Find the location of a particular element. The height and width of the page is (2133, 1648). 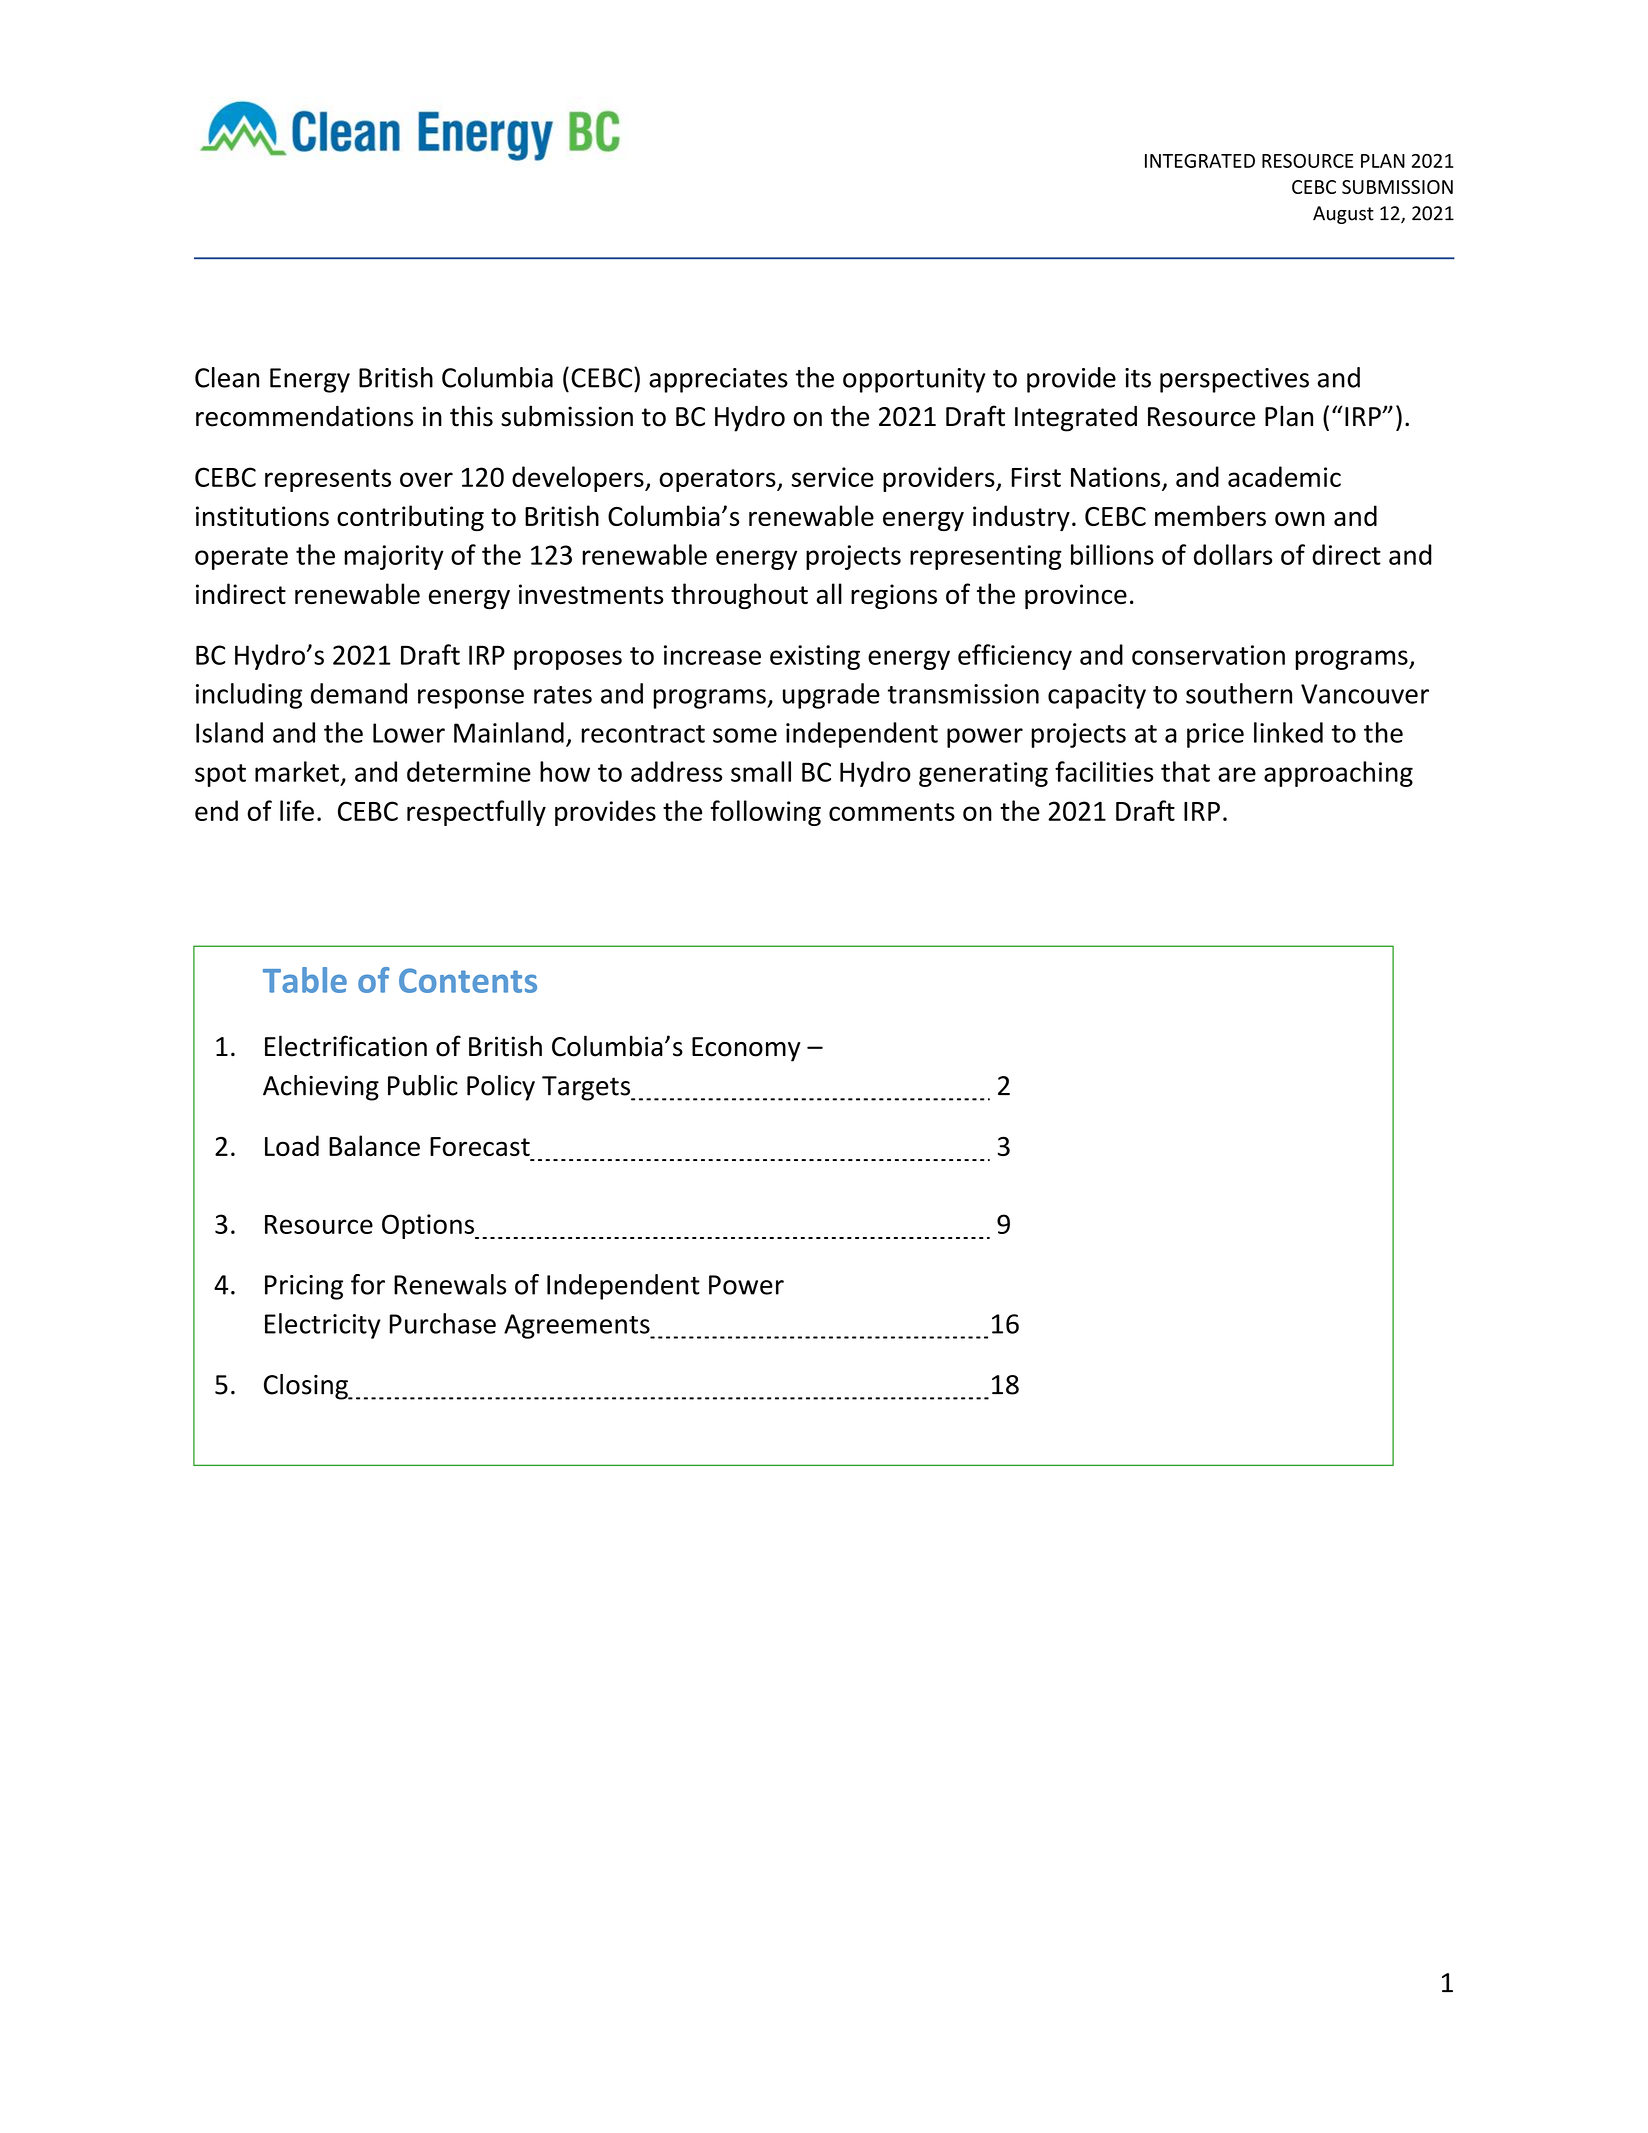

Electricity is located at coordinates (323, 1326).
